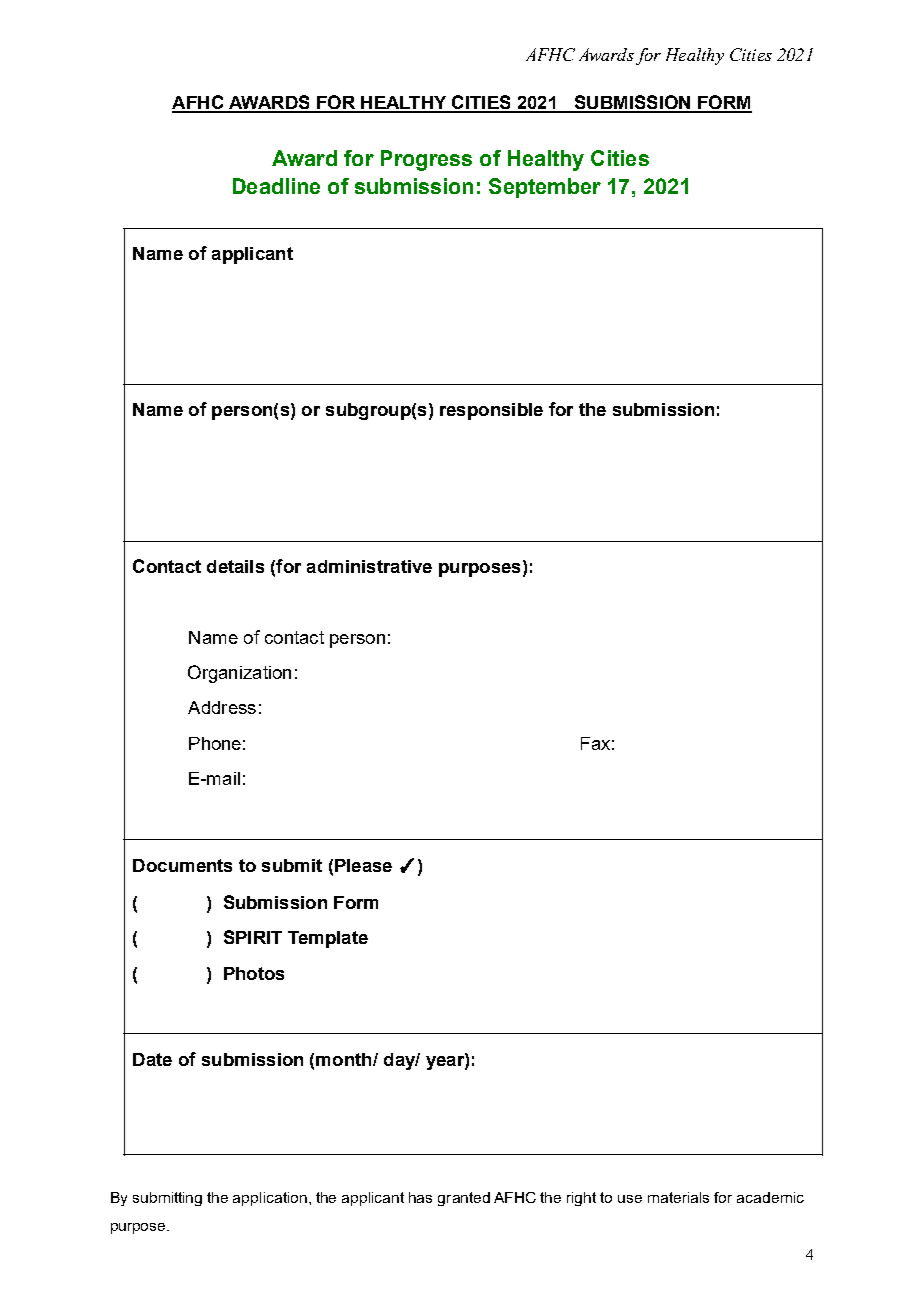  I want to click on Organization, so click(239, 674).
